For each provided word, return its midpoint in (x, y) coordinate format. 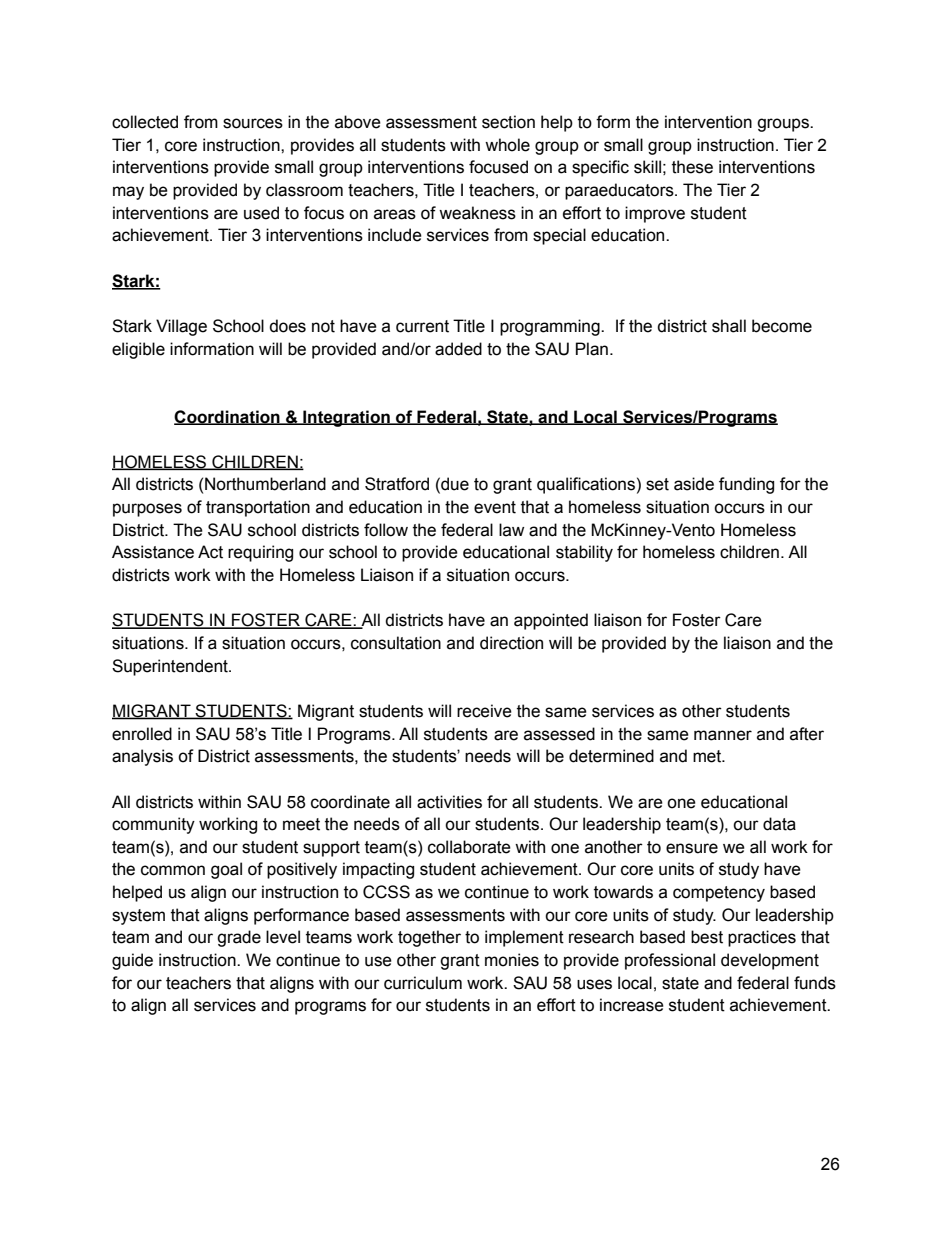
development (770, 961)
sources (253, 123)
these (692, 167)
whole (507, 145)
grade (239, 938)
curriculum (423, 983)
